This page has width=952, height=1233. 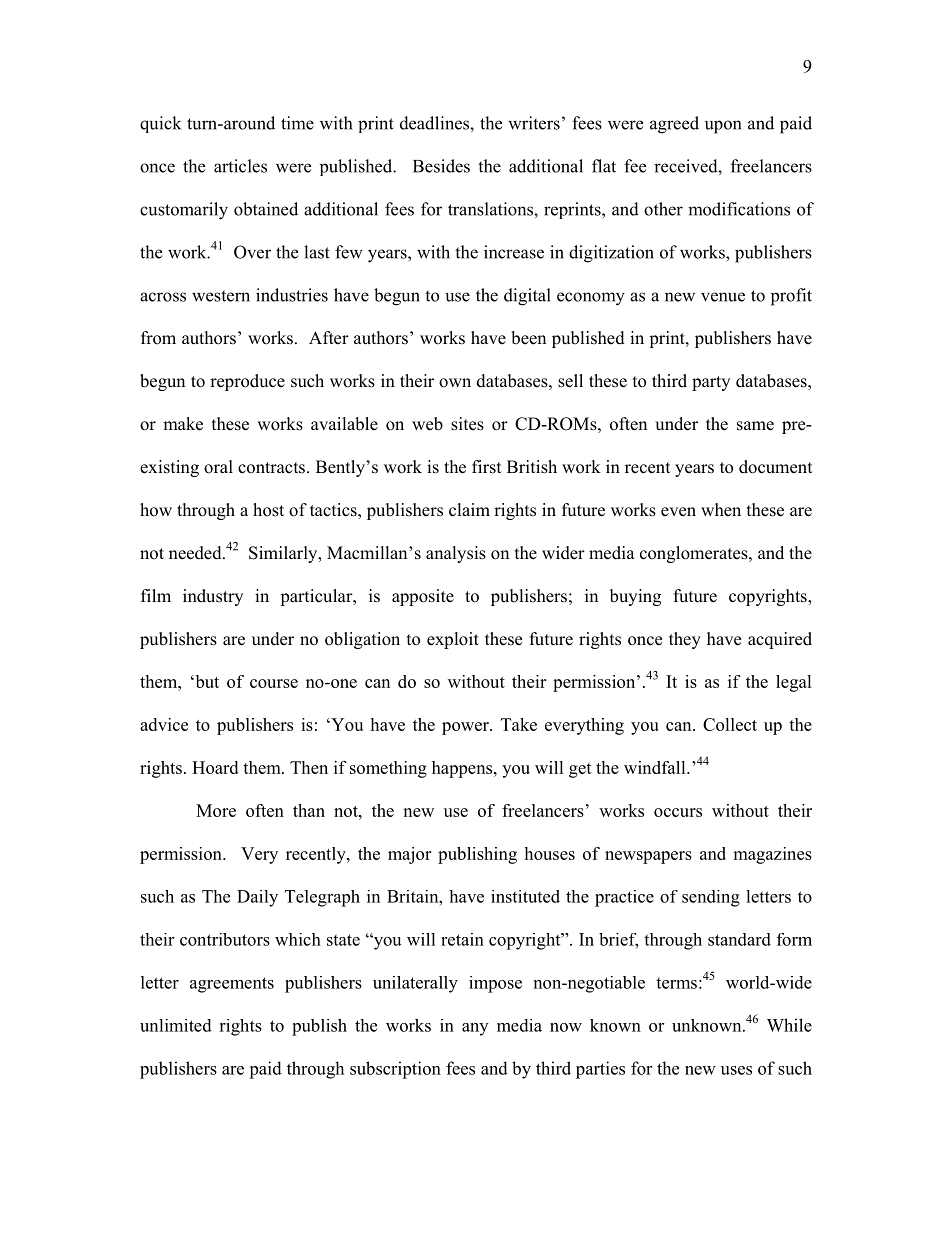 What do you see at coordinates (441, 166) in the page?
I see `Besides` at bounding box center [441, 166].
